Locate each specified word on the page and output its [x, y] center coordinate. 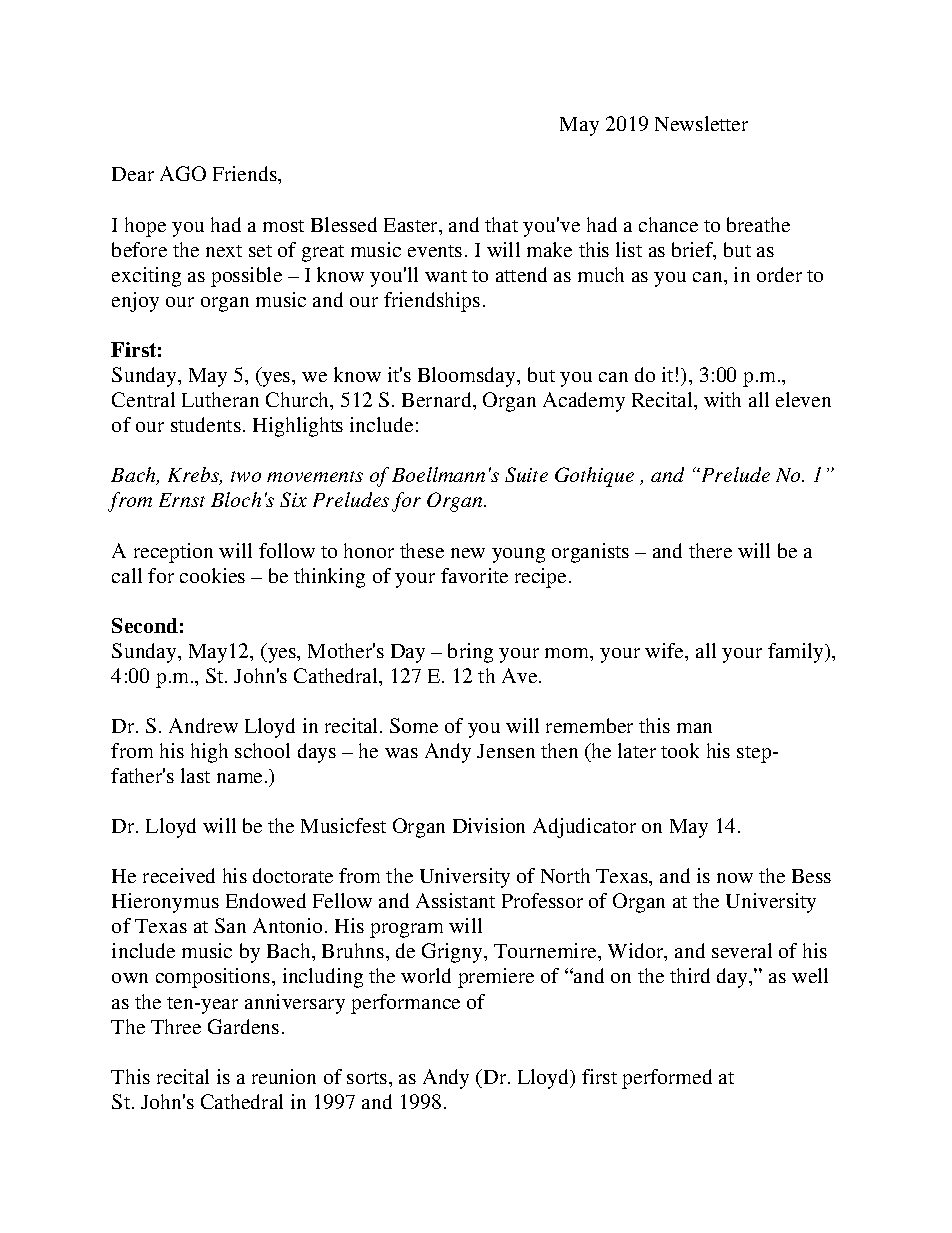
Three [176, 1026]
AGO [183, 173]
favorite [474, 575]
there [710, 550]
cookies [212, 575]
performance [405, 1004]
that [501, 224]
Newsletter [701, 123]
